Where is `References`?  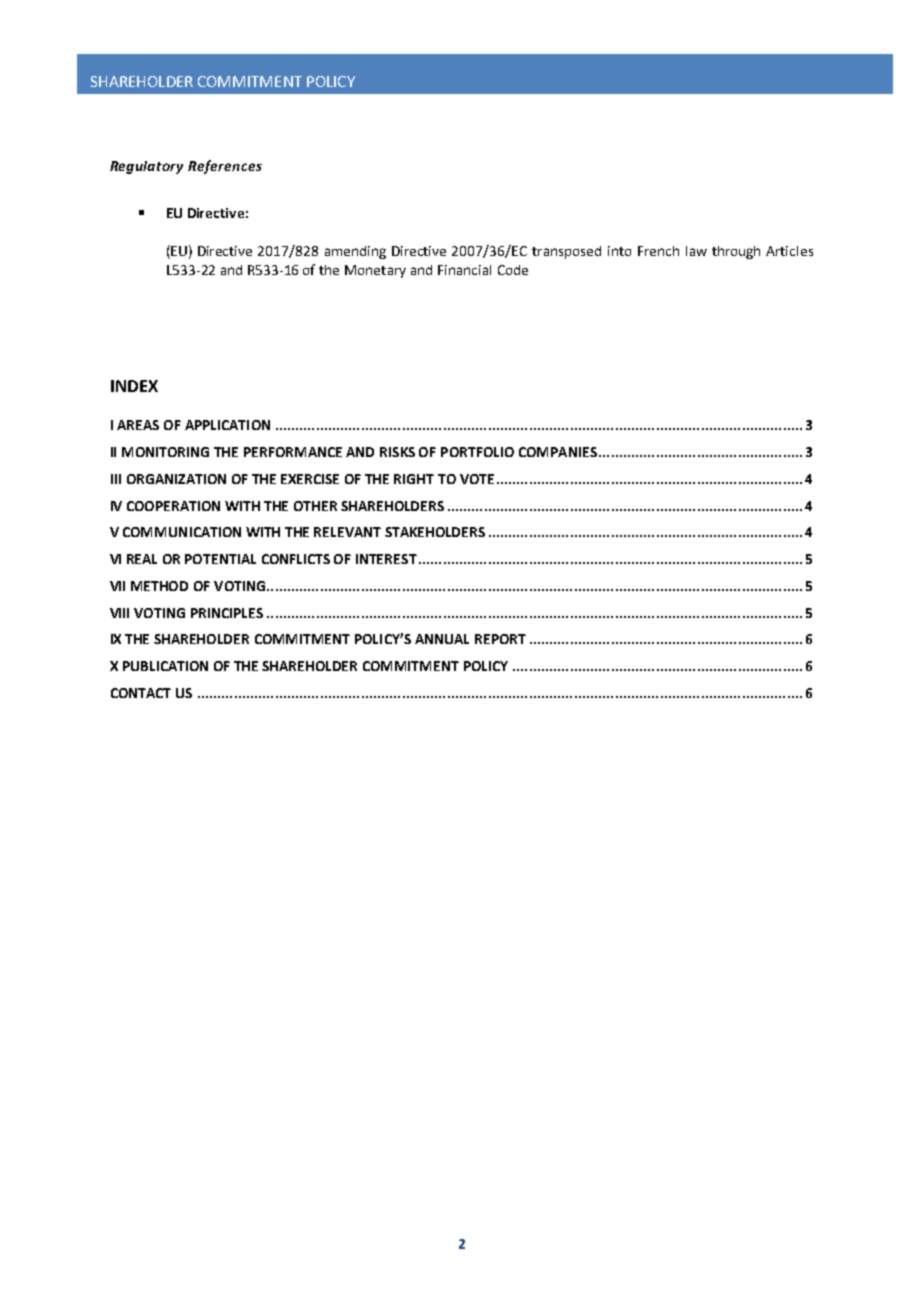 References is located at coordinates (225, 167).
